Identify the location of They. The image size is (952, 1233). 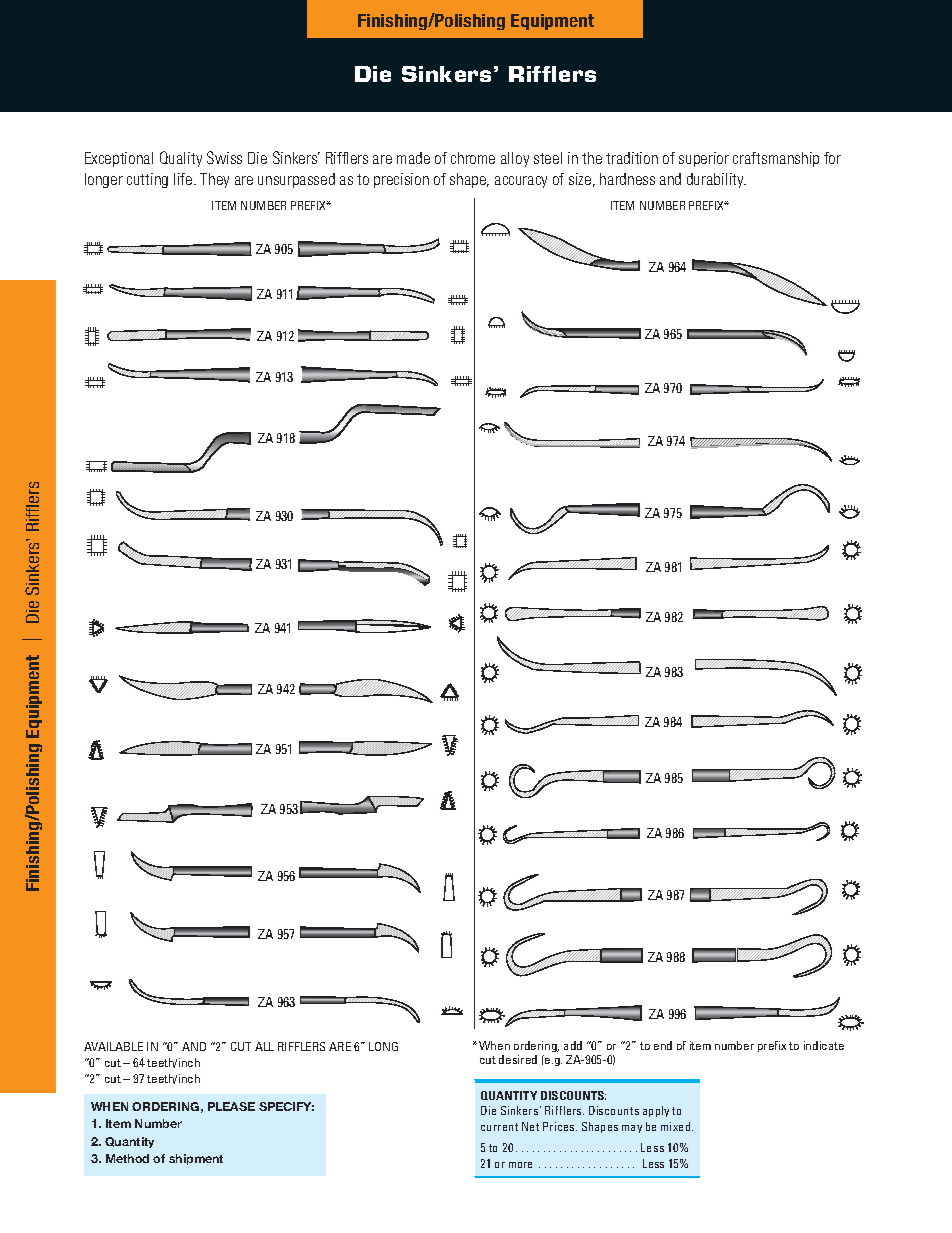
(214, 180).
